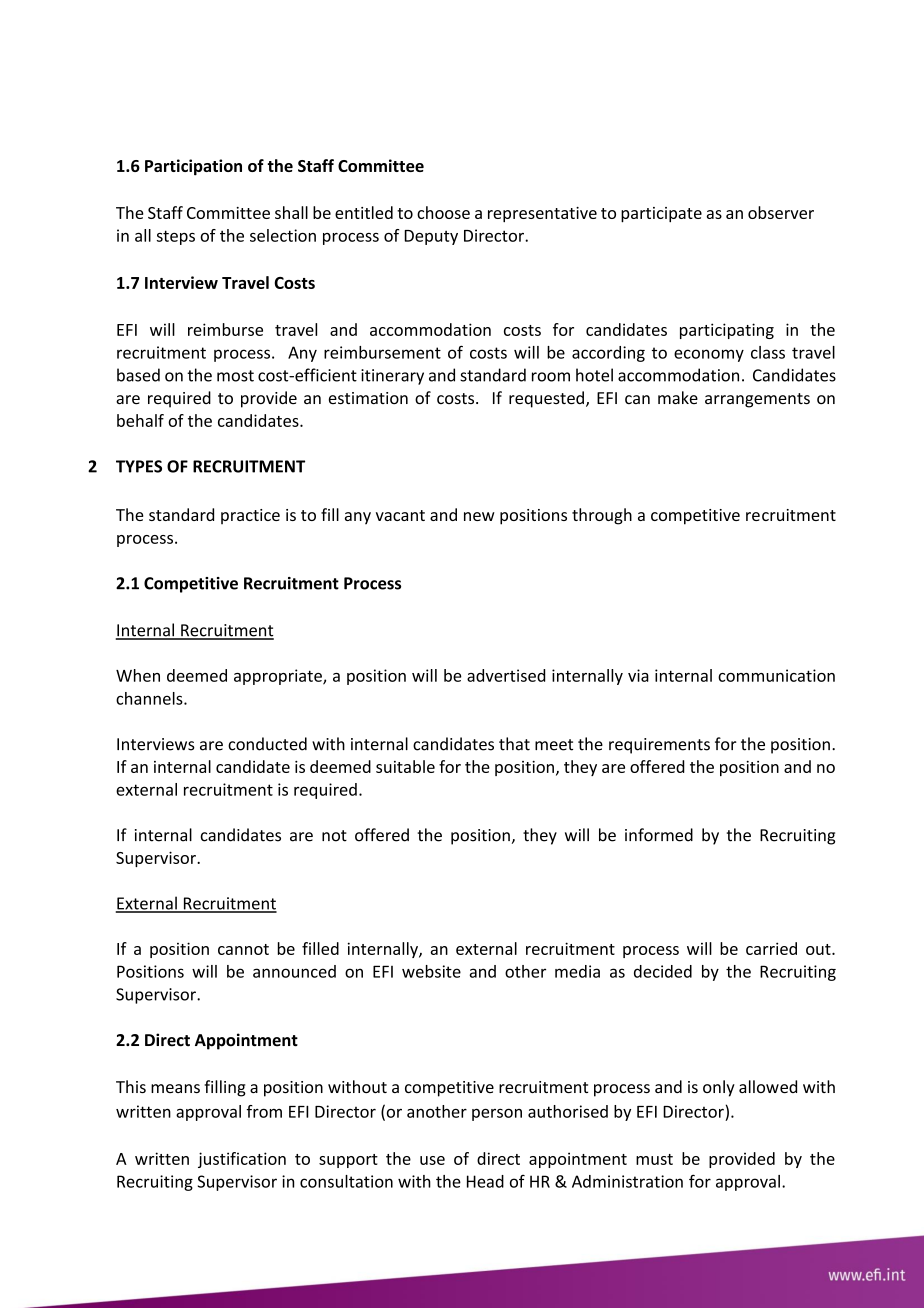 Image resolution: width=924 pixels, height=1308 pixels. Describe the element at coordinates (242, 1160) in the screenshot. I see `justification` at that location.
